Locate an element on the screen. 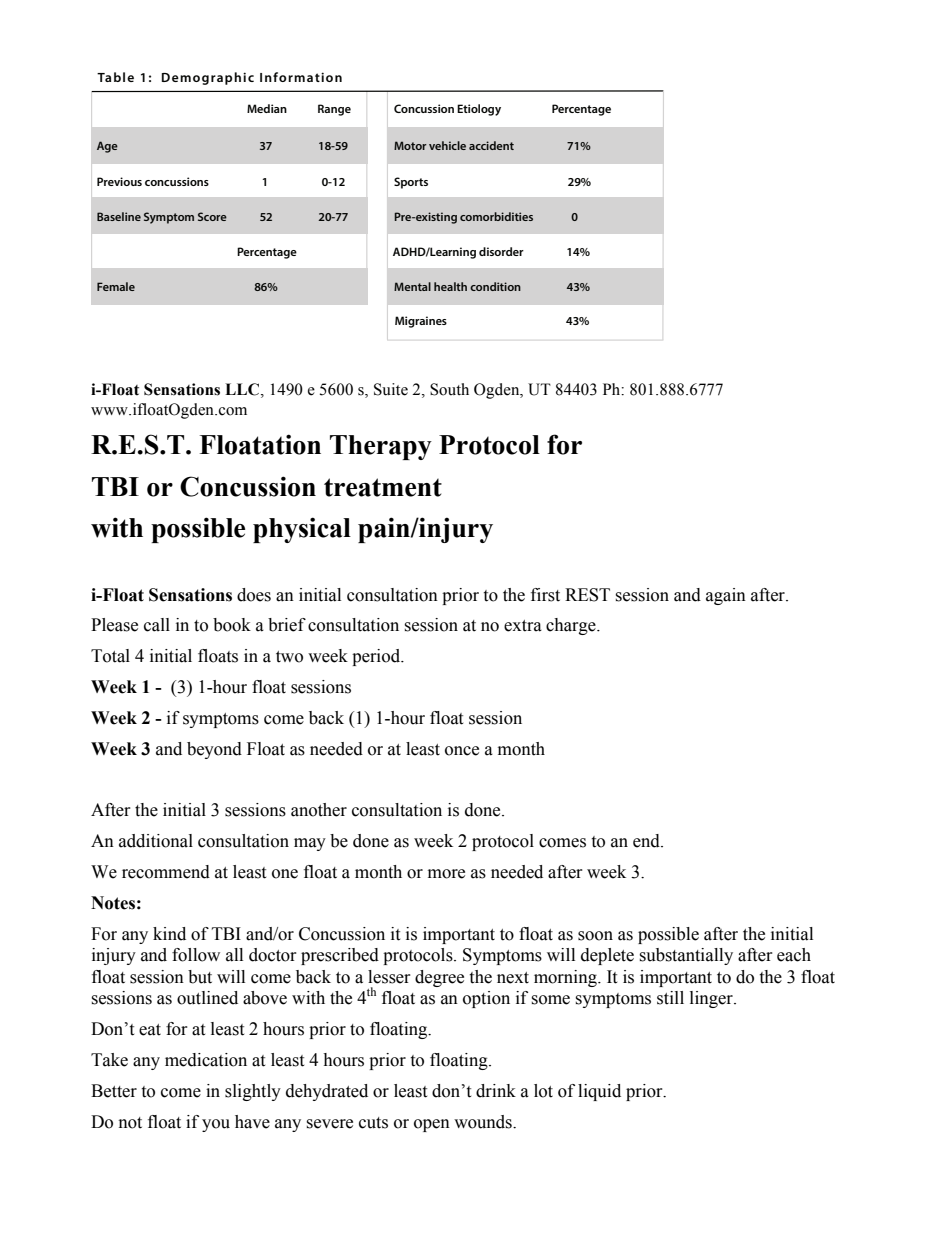 The height and width of the screenshot is (1233, 952). Therapy is located at coordinates (381, 447).
